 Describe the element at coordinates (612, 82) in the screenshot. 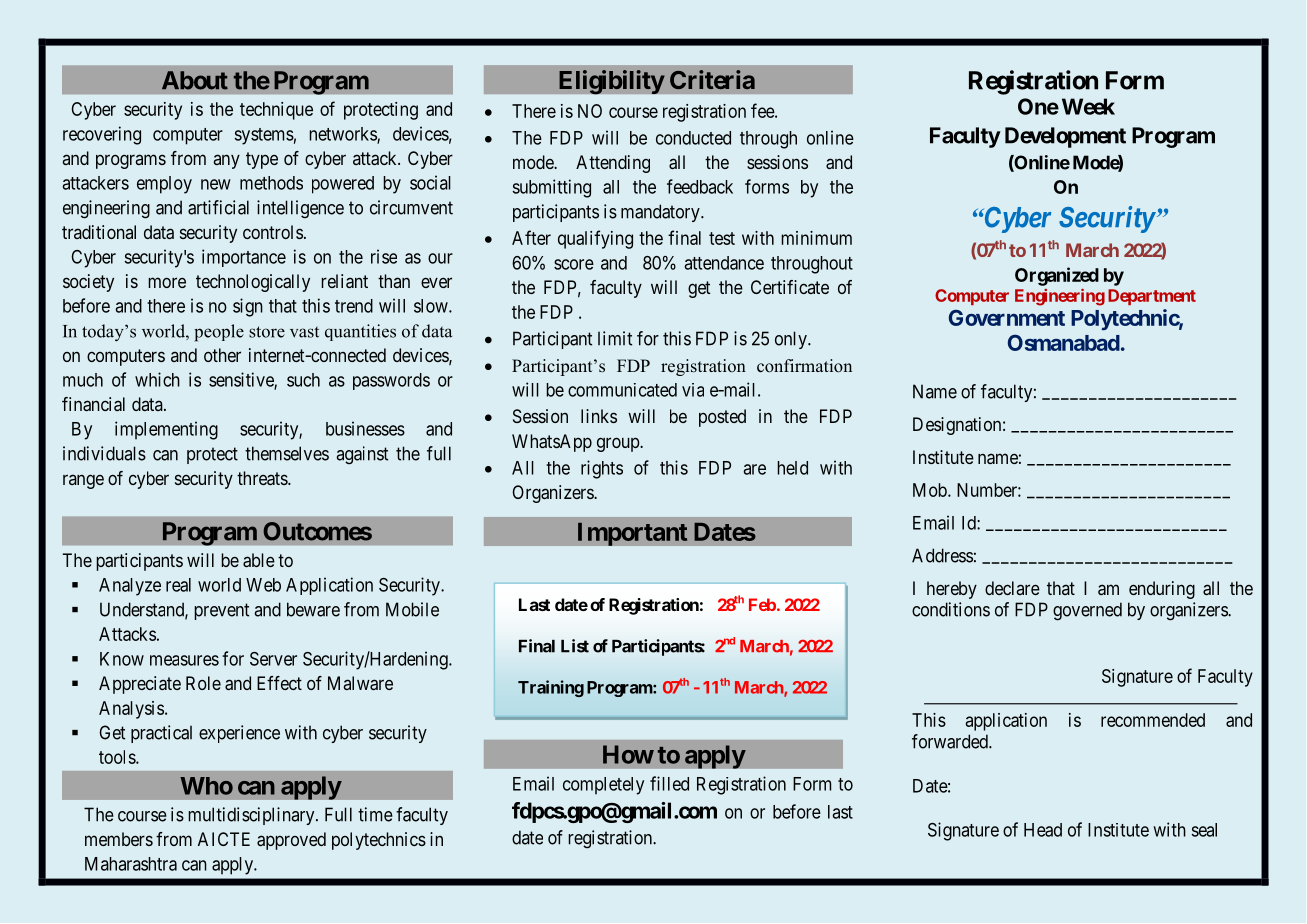

I see `Eligibility` at that location.
